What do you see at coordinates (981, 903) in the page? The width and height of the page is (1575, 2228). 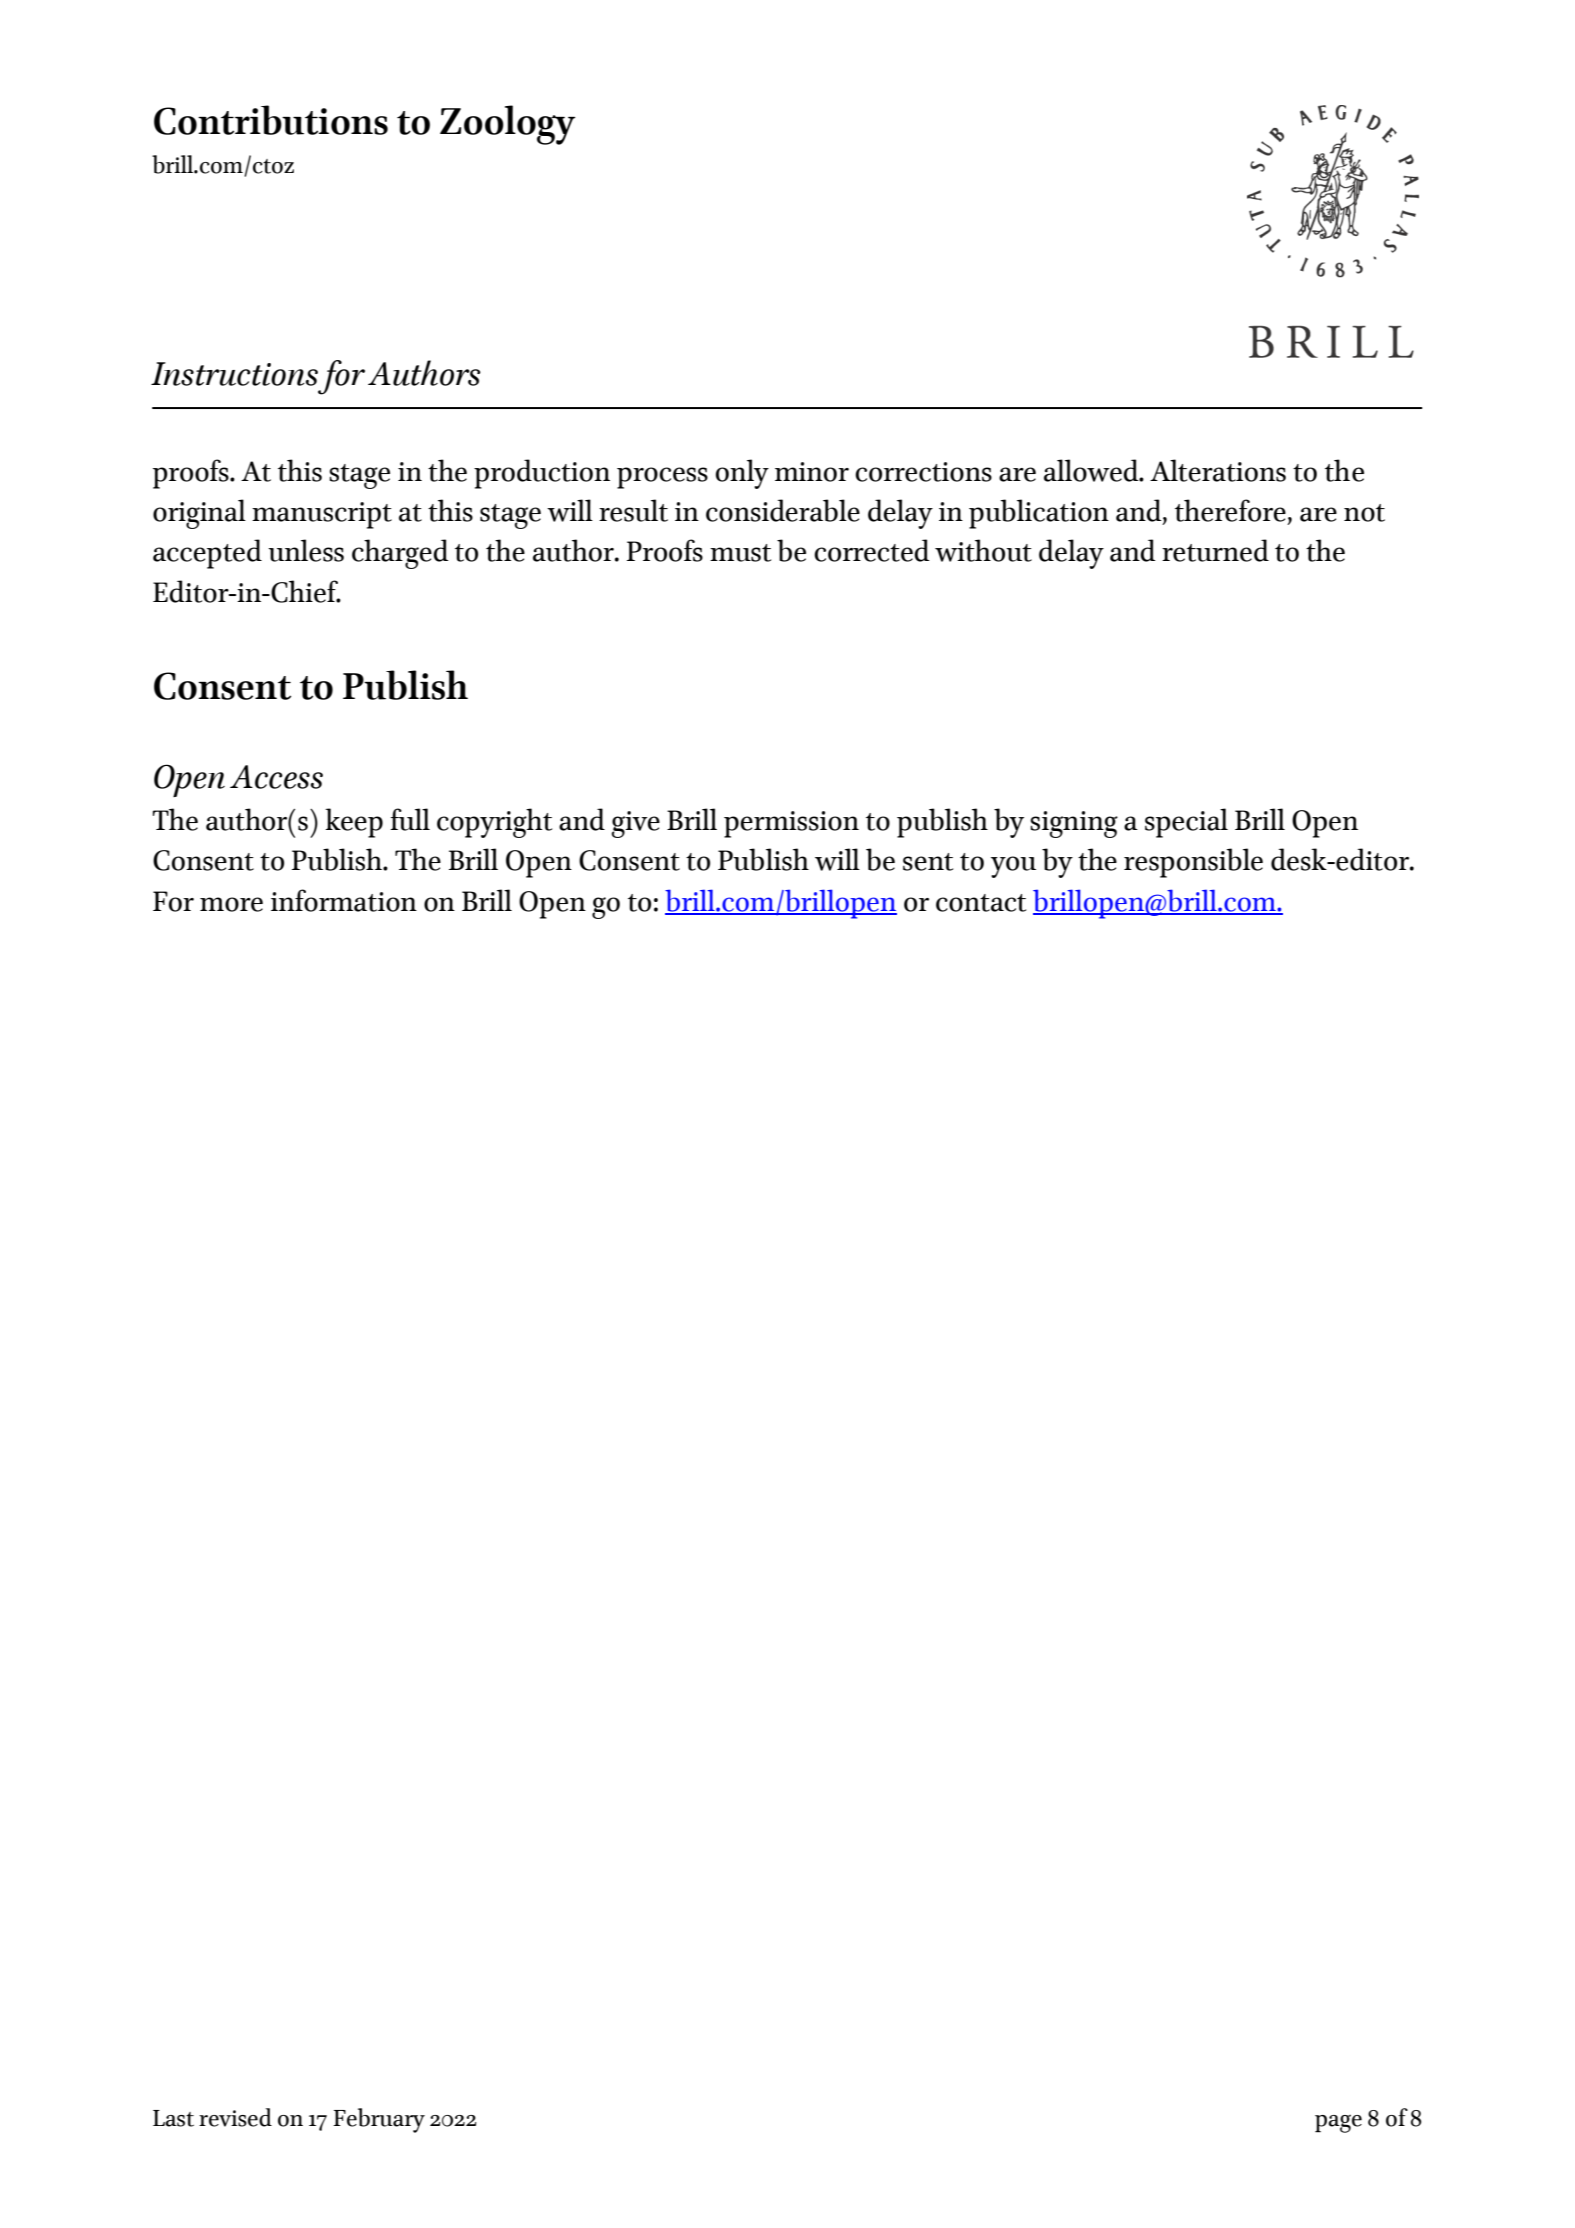 I see `contact` at bounding box center [981, 903].
